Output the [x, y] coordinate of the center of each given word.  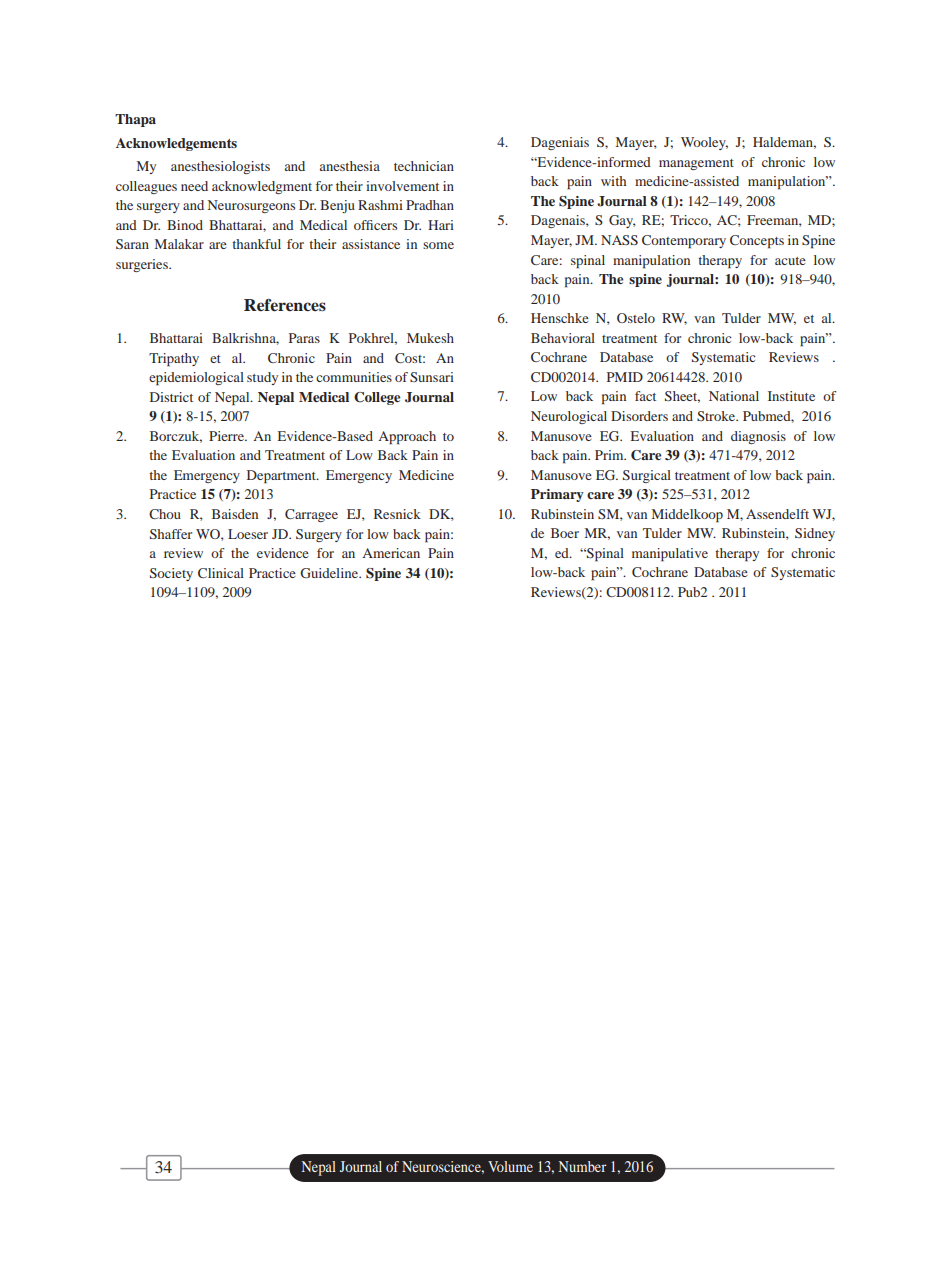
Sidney [815, 534]
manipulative [670, 555]
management [696, 164]
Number [583, 1166]
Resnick [397, 514]
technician [424, 166]
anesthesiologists [220, 167]
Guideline [330, 573]
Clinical [221, 573]
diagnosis [758, 437]
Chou [165, 514]
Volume [510, 1166]
